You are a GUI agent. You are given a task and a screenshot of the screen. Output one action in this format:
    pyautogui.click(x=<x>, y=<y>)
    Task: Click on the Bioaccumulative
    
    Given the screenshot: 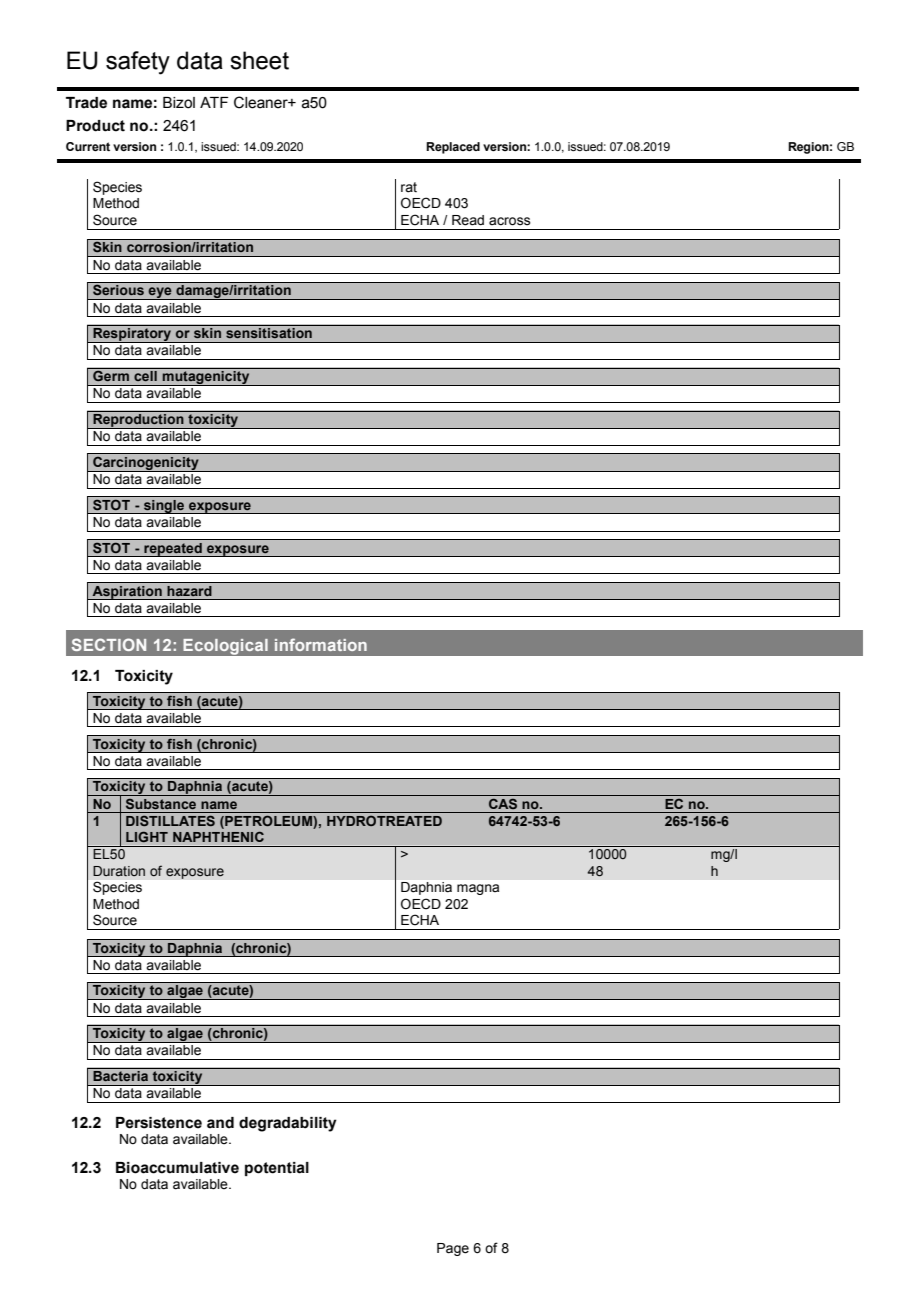 What is the action you would take?
    pyautogui.click(x=177, y=1168)
